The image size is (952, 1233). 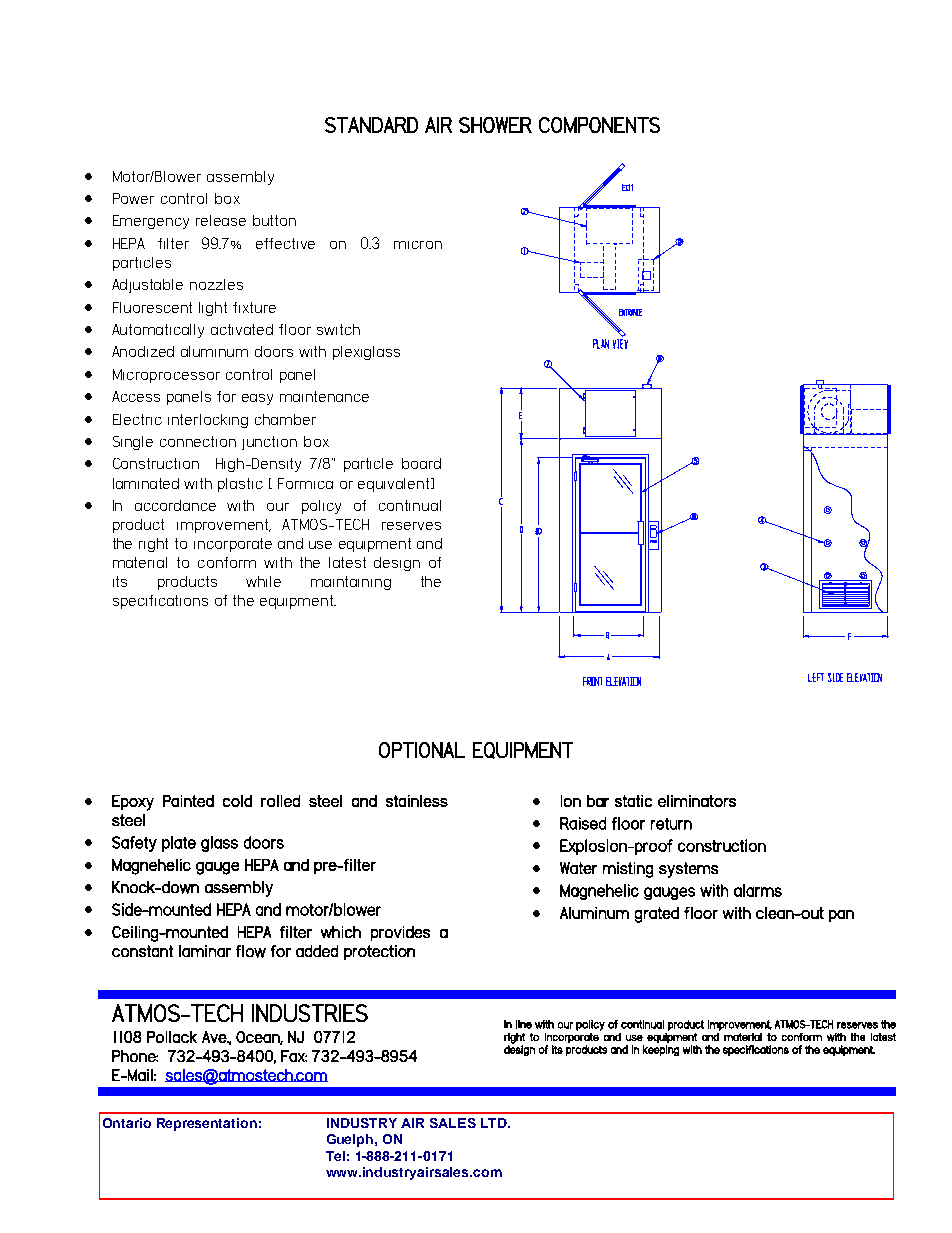 What do you see at coordinates (215, 1037) in the screenshot?
I see `Ave` at bounding box center [215, 1037].
